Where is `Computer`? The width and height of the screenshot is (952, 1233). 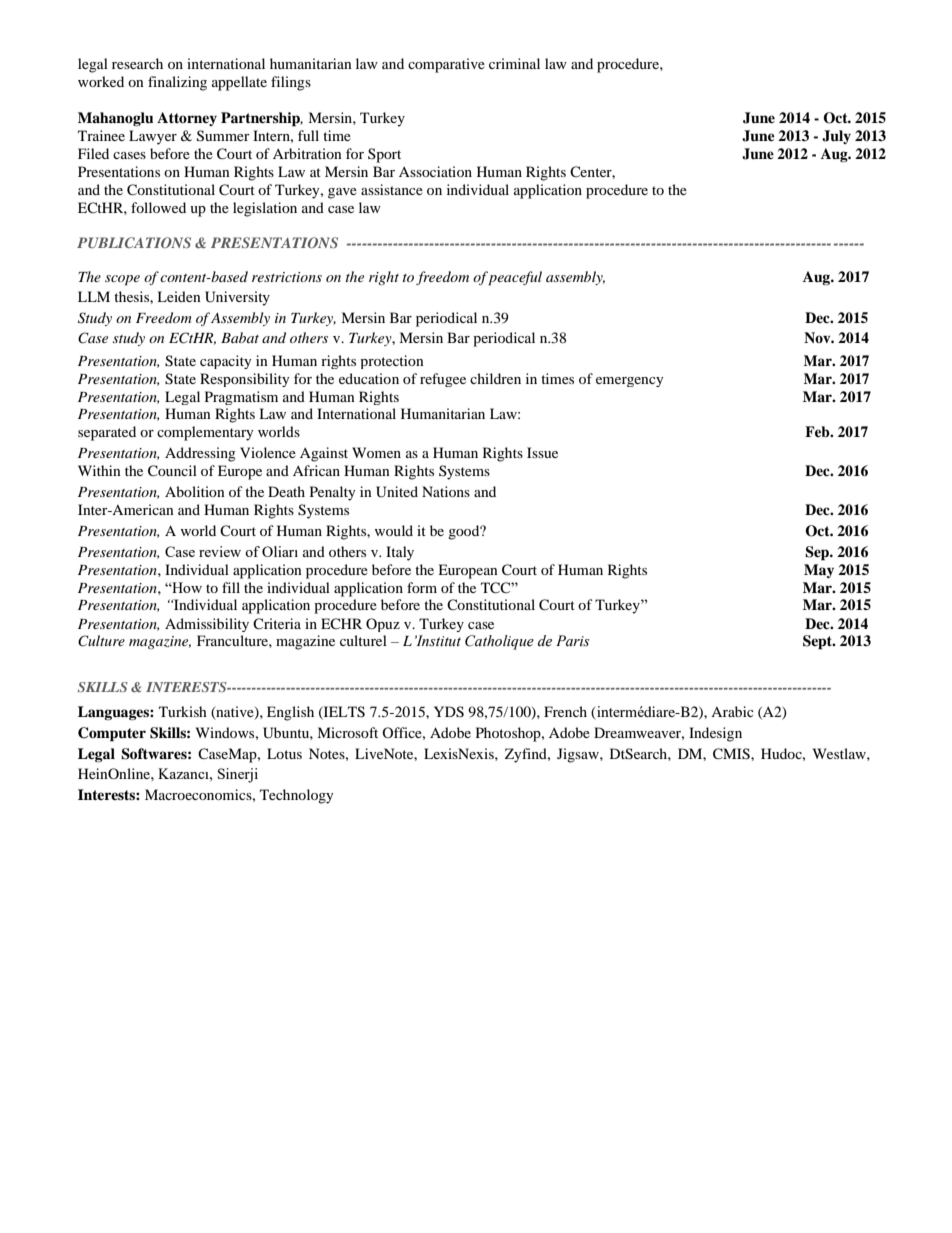
Computer is located at coordinates (112, 734).
